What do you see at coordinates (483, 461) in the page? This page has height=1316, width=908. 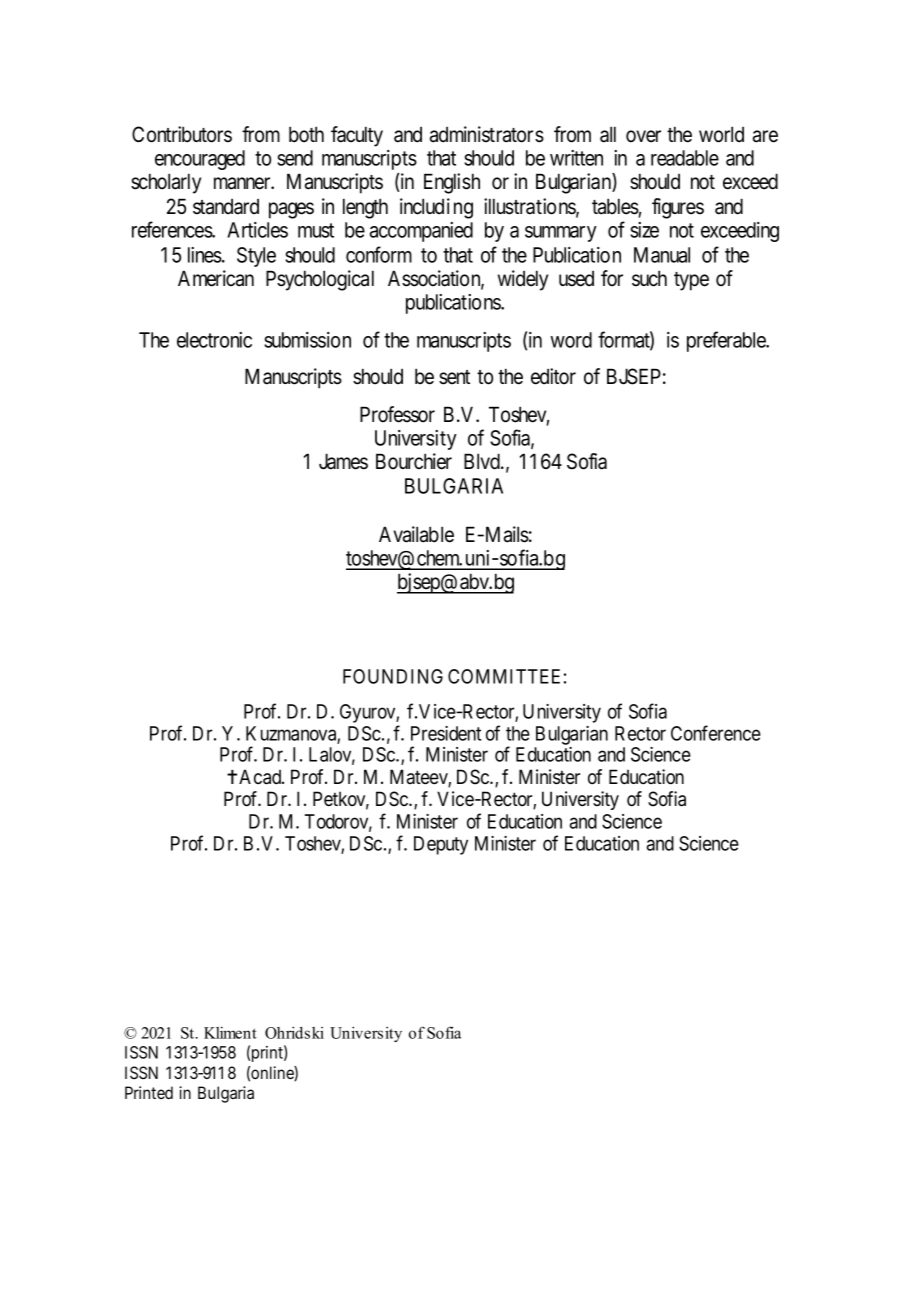 I see `Blvd` at bounding box center [483, 461].
